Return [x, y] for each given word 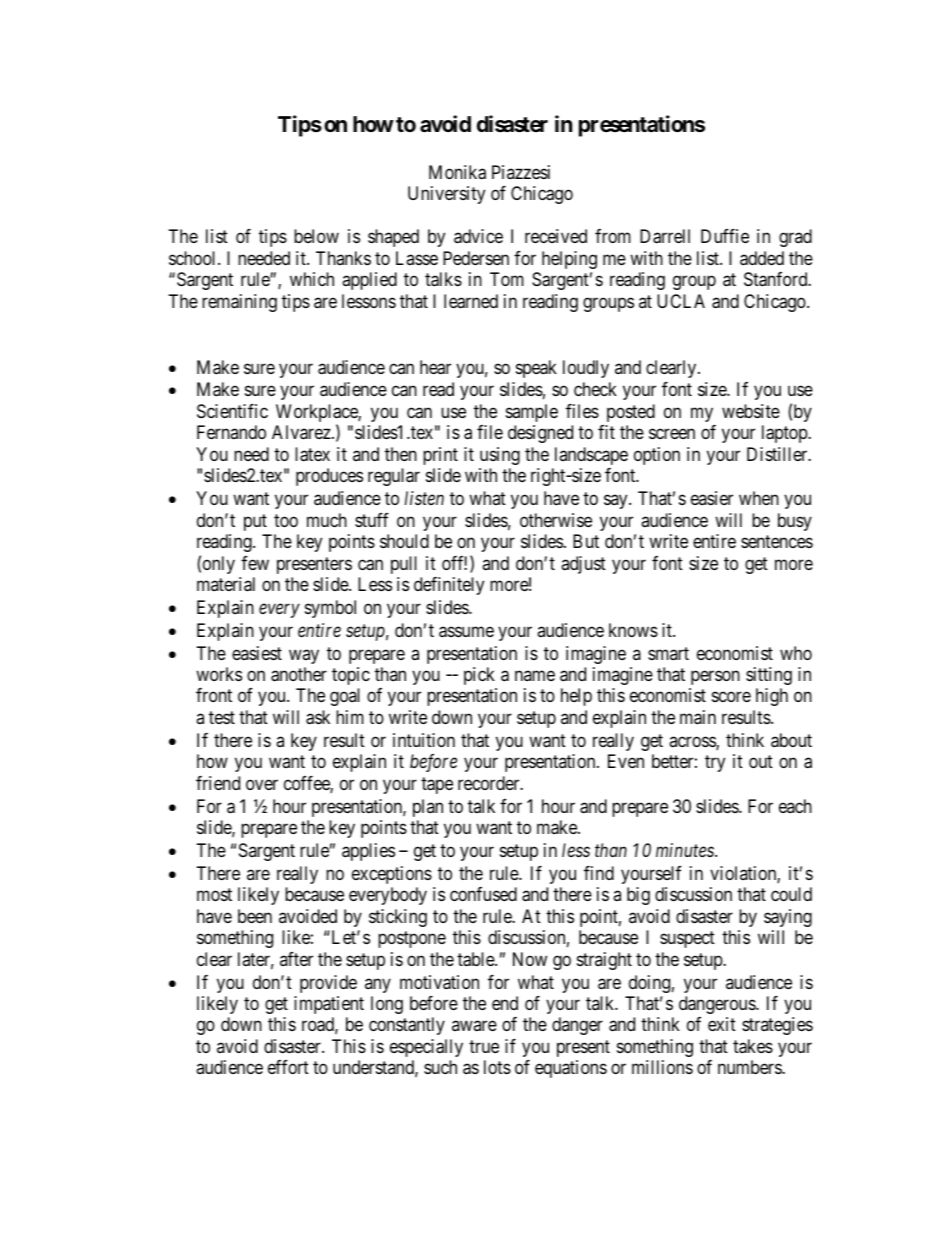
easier [712, 498]
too [286, 520]
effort [288, 1067]
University [446, 195]
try [715, 764]
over [262, 784]
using [500, 456]
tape [437, 785]
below [316, 236]
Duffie [725, 236]
